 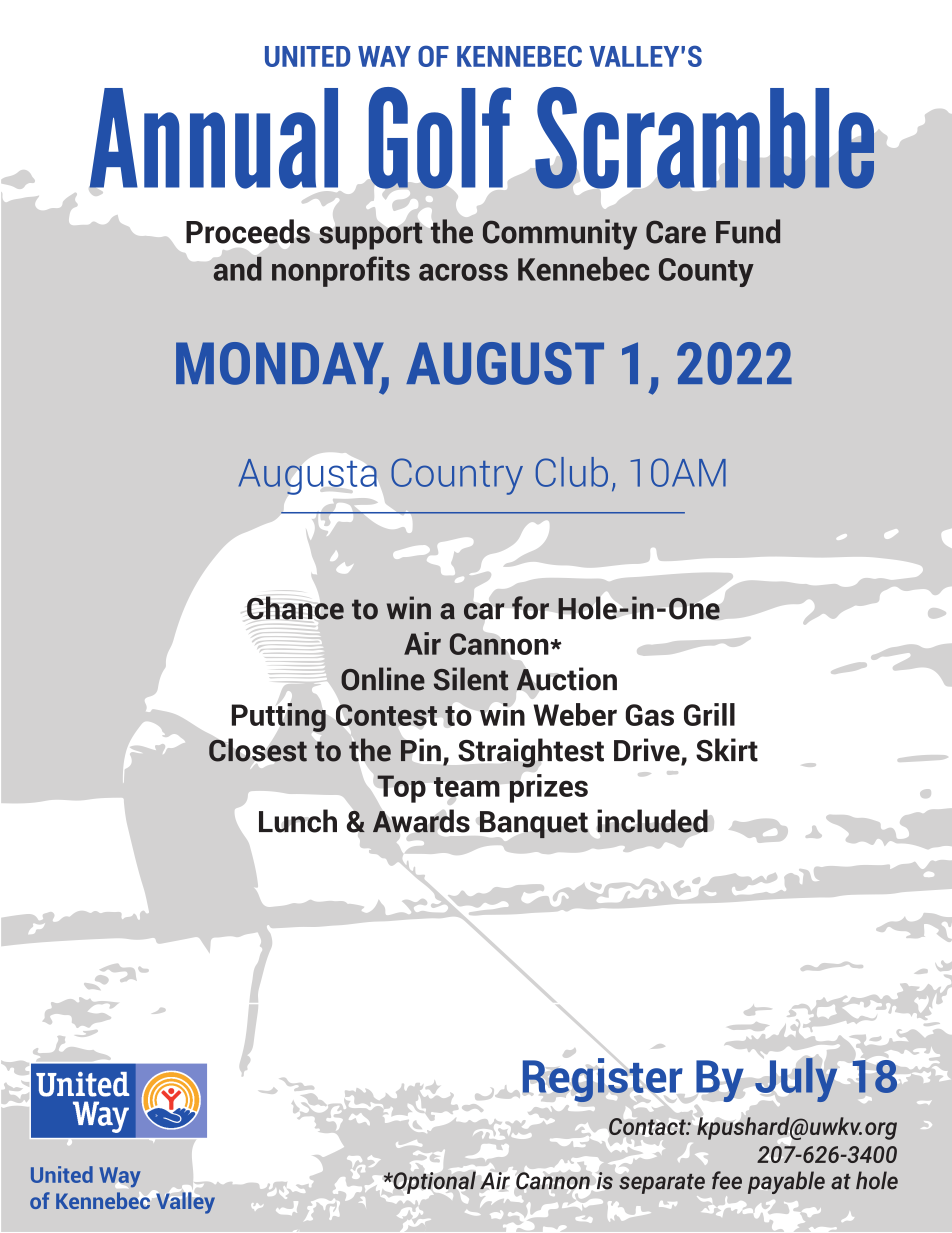 I want to click on Optional, so click(x=433, y=1182).
